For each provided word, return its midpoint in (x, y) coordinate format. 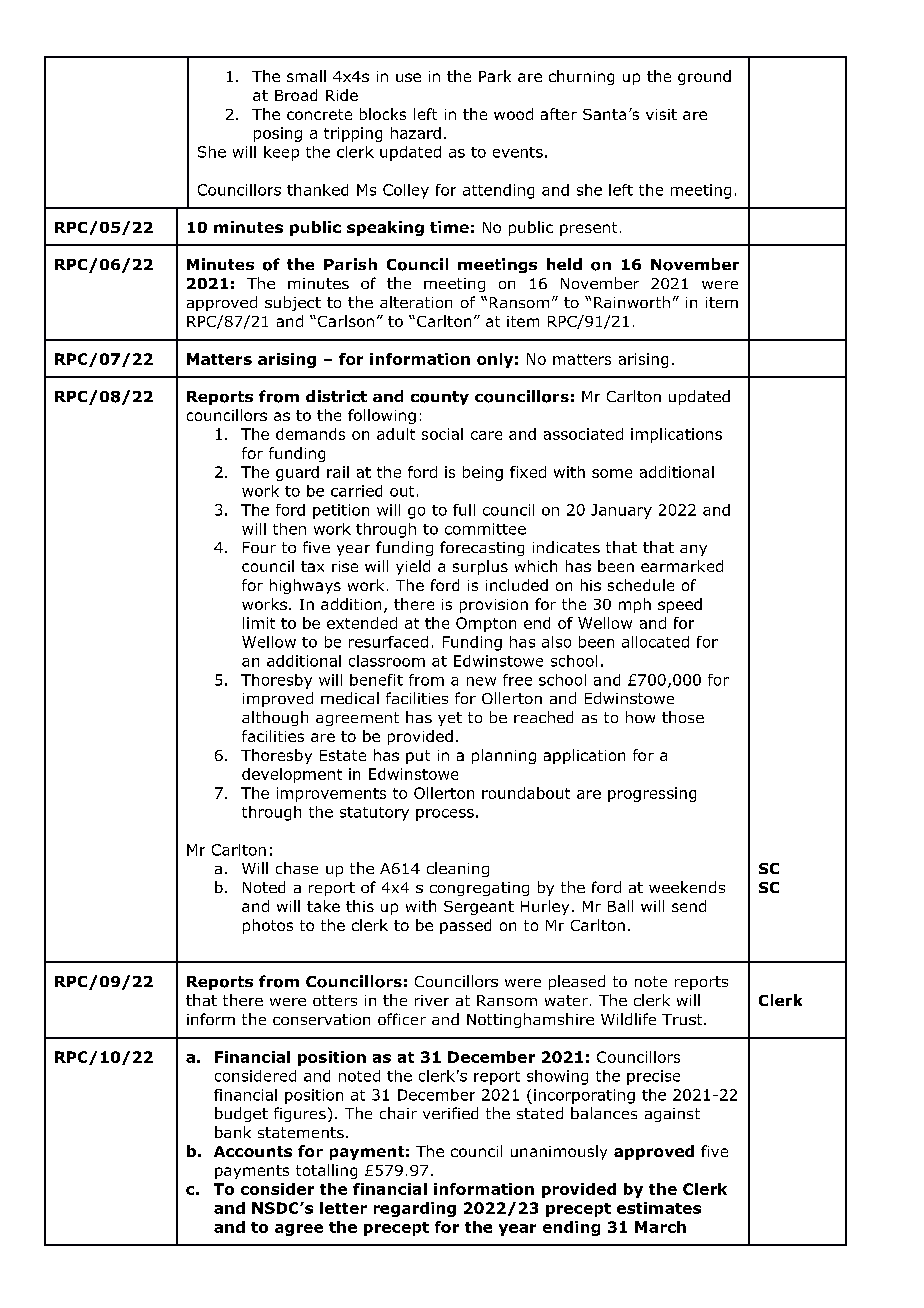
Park (495, 76)
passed (465, 926)
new (481, 681)
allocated (655, 642)
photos (268, 926)
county (440, 398)
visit (661, 114)
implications (676, 435)
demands (310, 434)
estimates (659, 1208)
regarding (415, 1209)
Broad (296, 95)
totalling (326, 1171)
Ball (620, 906)
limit (259, 623)
